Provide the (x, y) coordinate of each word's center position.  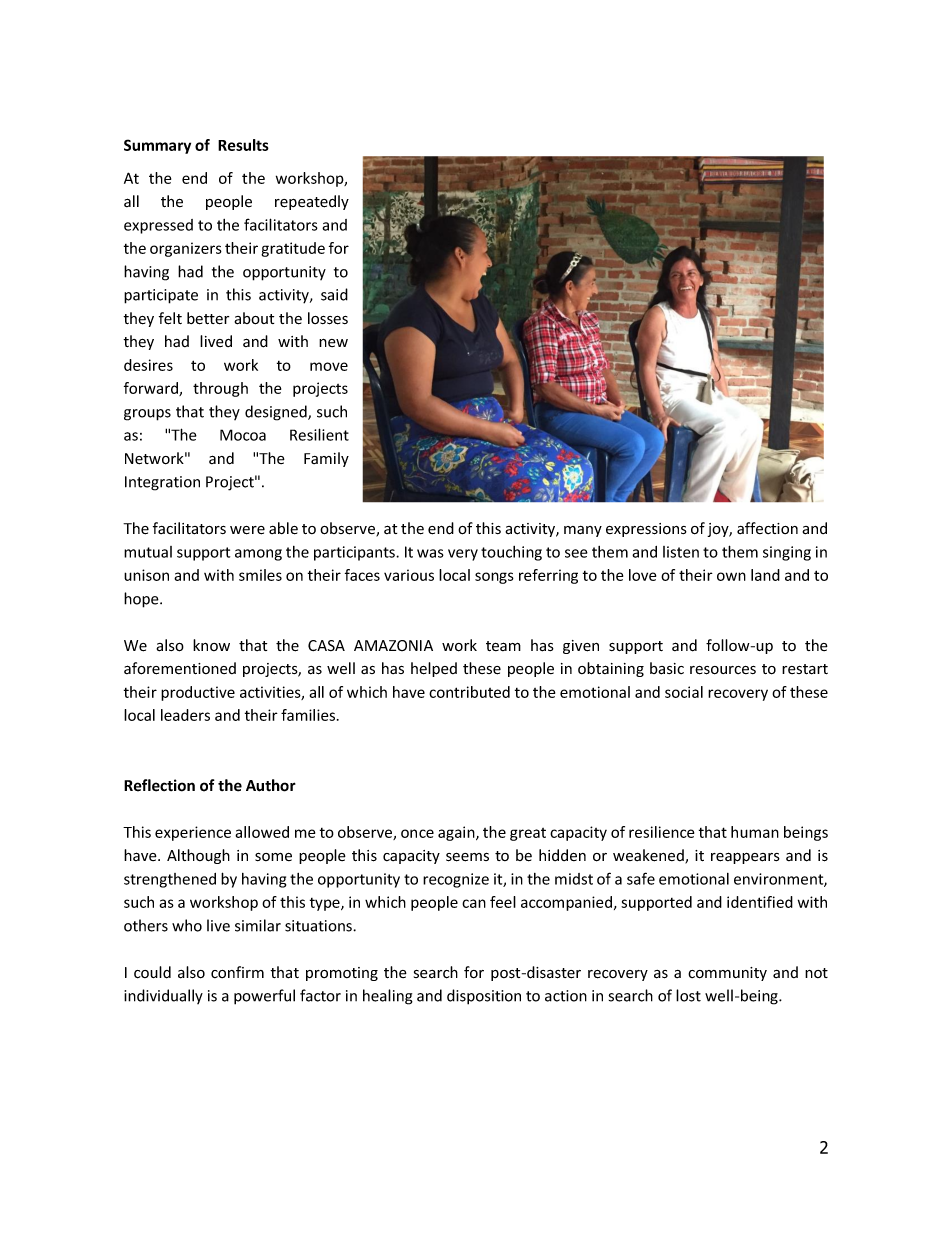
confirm (237, 972)
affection (767, 528)
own (731, 576)
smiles (260, 575)
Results (243, 145)
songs (494, 578)
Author (271, 785)
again (457, 833)
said (334, 294)
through (220, 389)
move (329, 366)
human (755, 832)
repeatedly (312, 202)
